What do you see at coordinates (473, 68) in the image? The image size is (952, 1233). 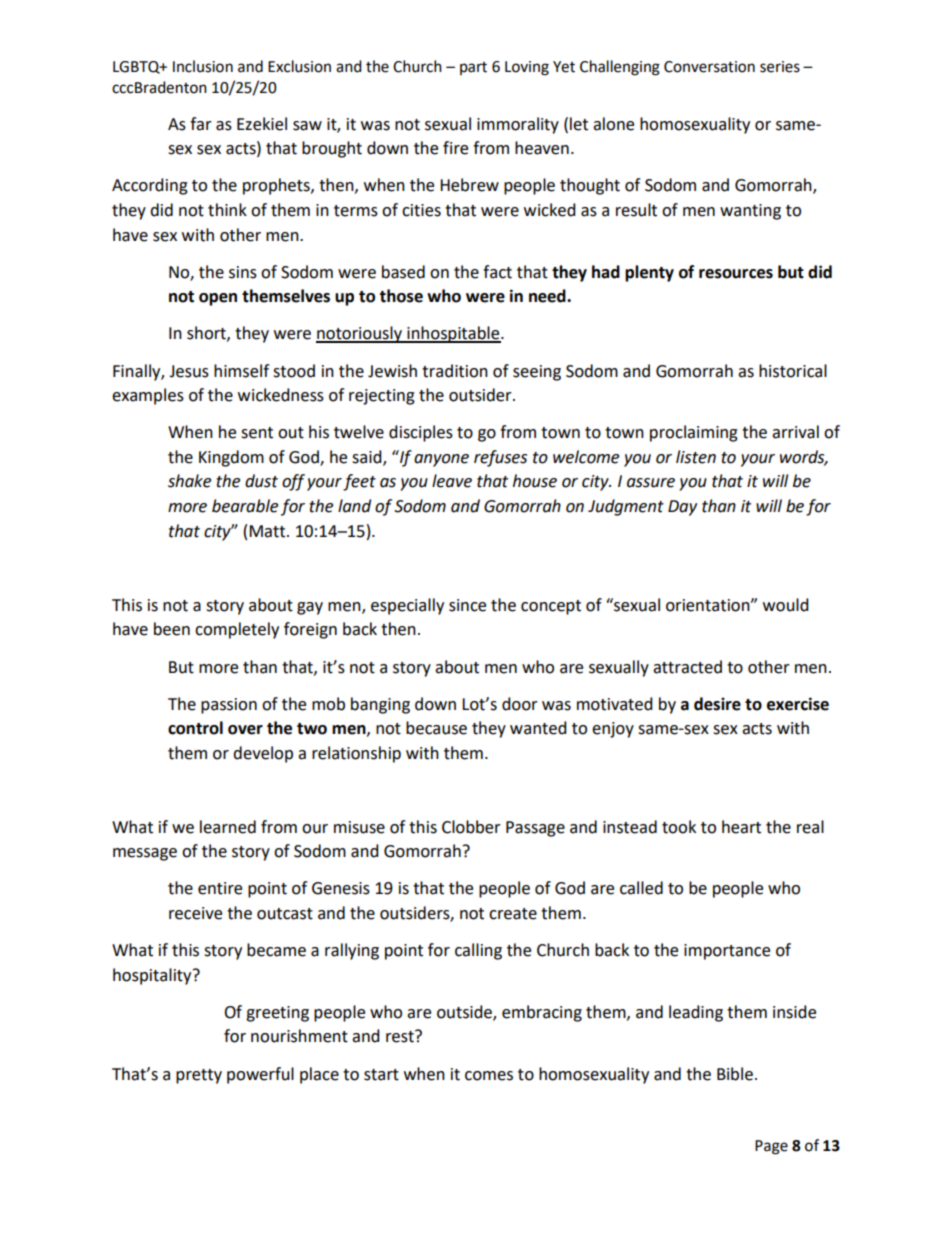 I see `part` at bounding box center [473, 68].
